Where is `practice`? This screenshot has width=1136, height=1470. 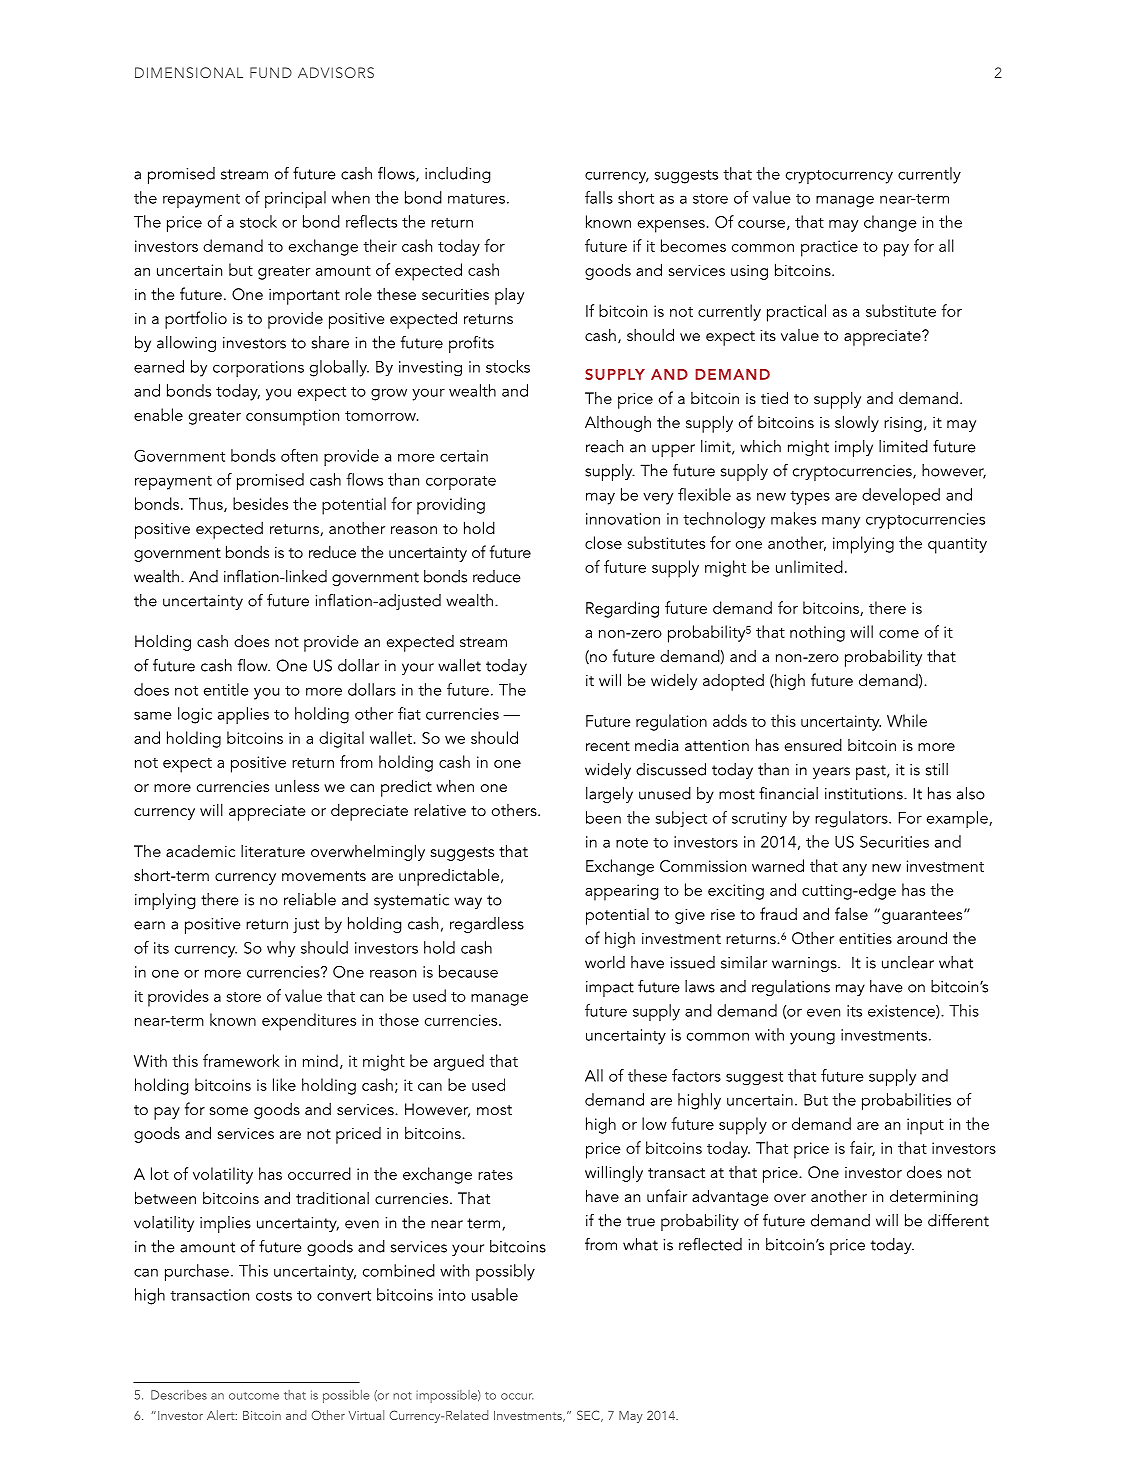
practice is located at coordinates (829, 248).
